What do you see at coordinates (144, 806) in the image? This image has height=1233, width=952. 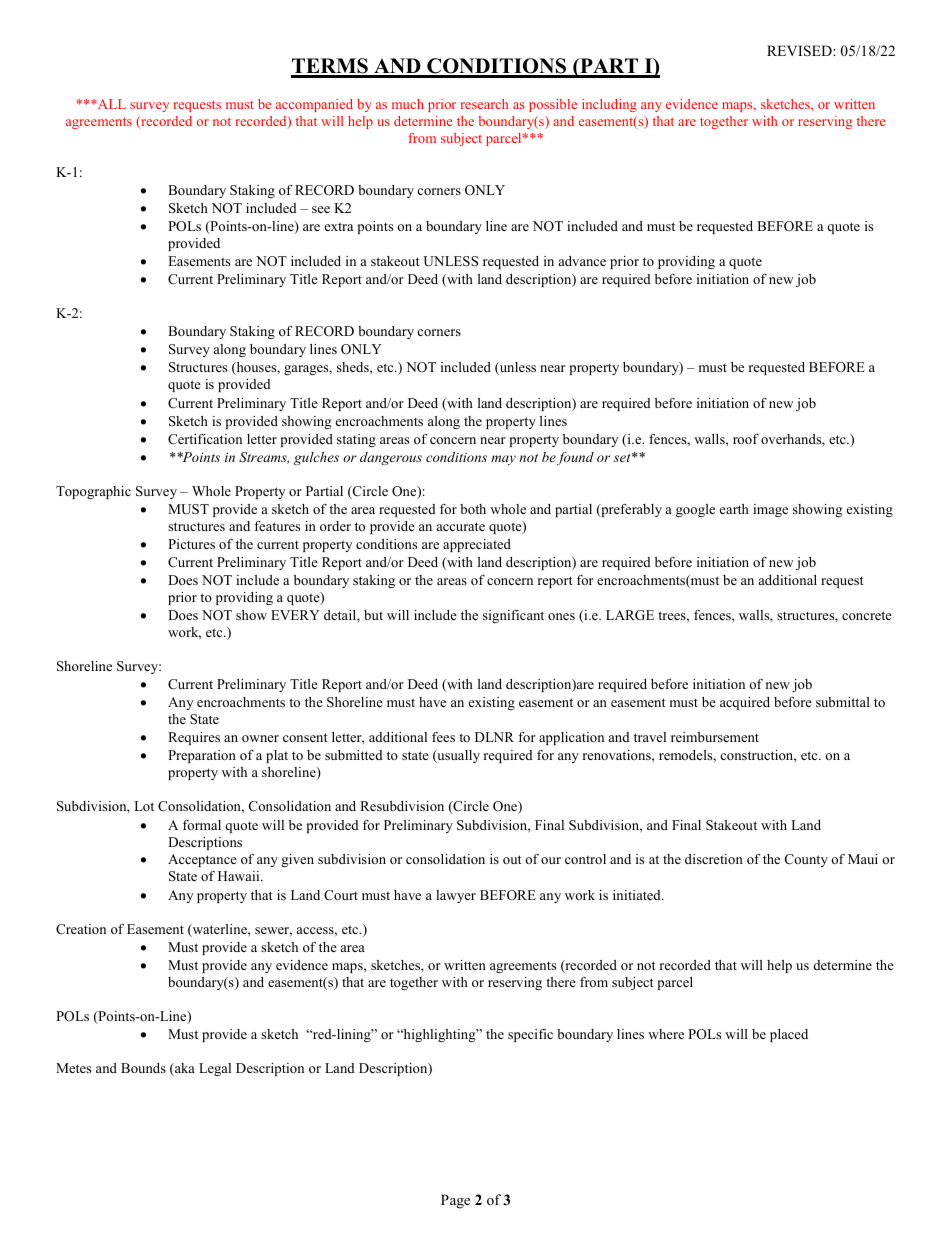 I see `Lot` at bounding box center [144, 806].
